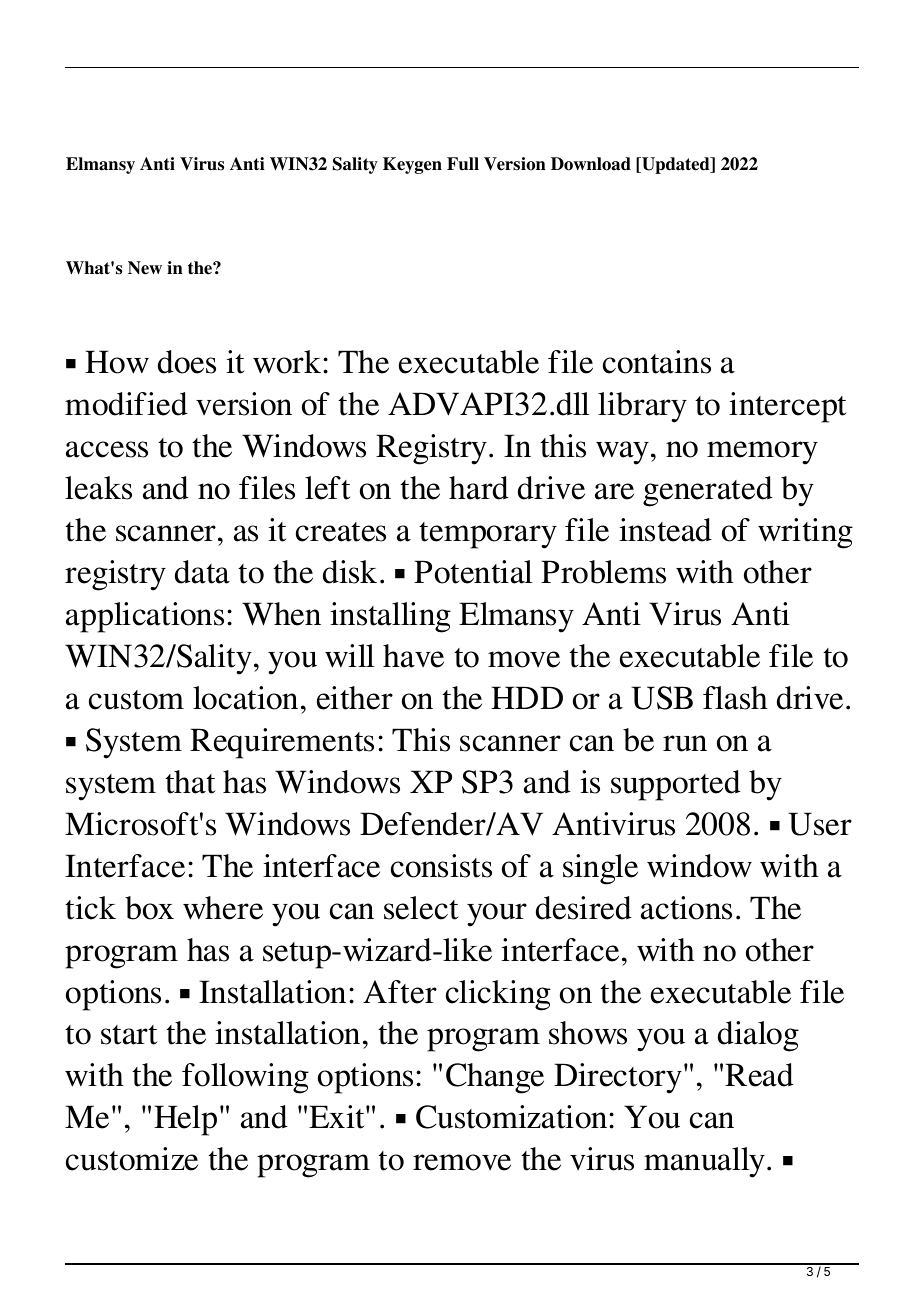 This image has width=924, height=1308. Describe the element at coordinates (185, 1120) in the image. I see `Help` at that location.
